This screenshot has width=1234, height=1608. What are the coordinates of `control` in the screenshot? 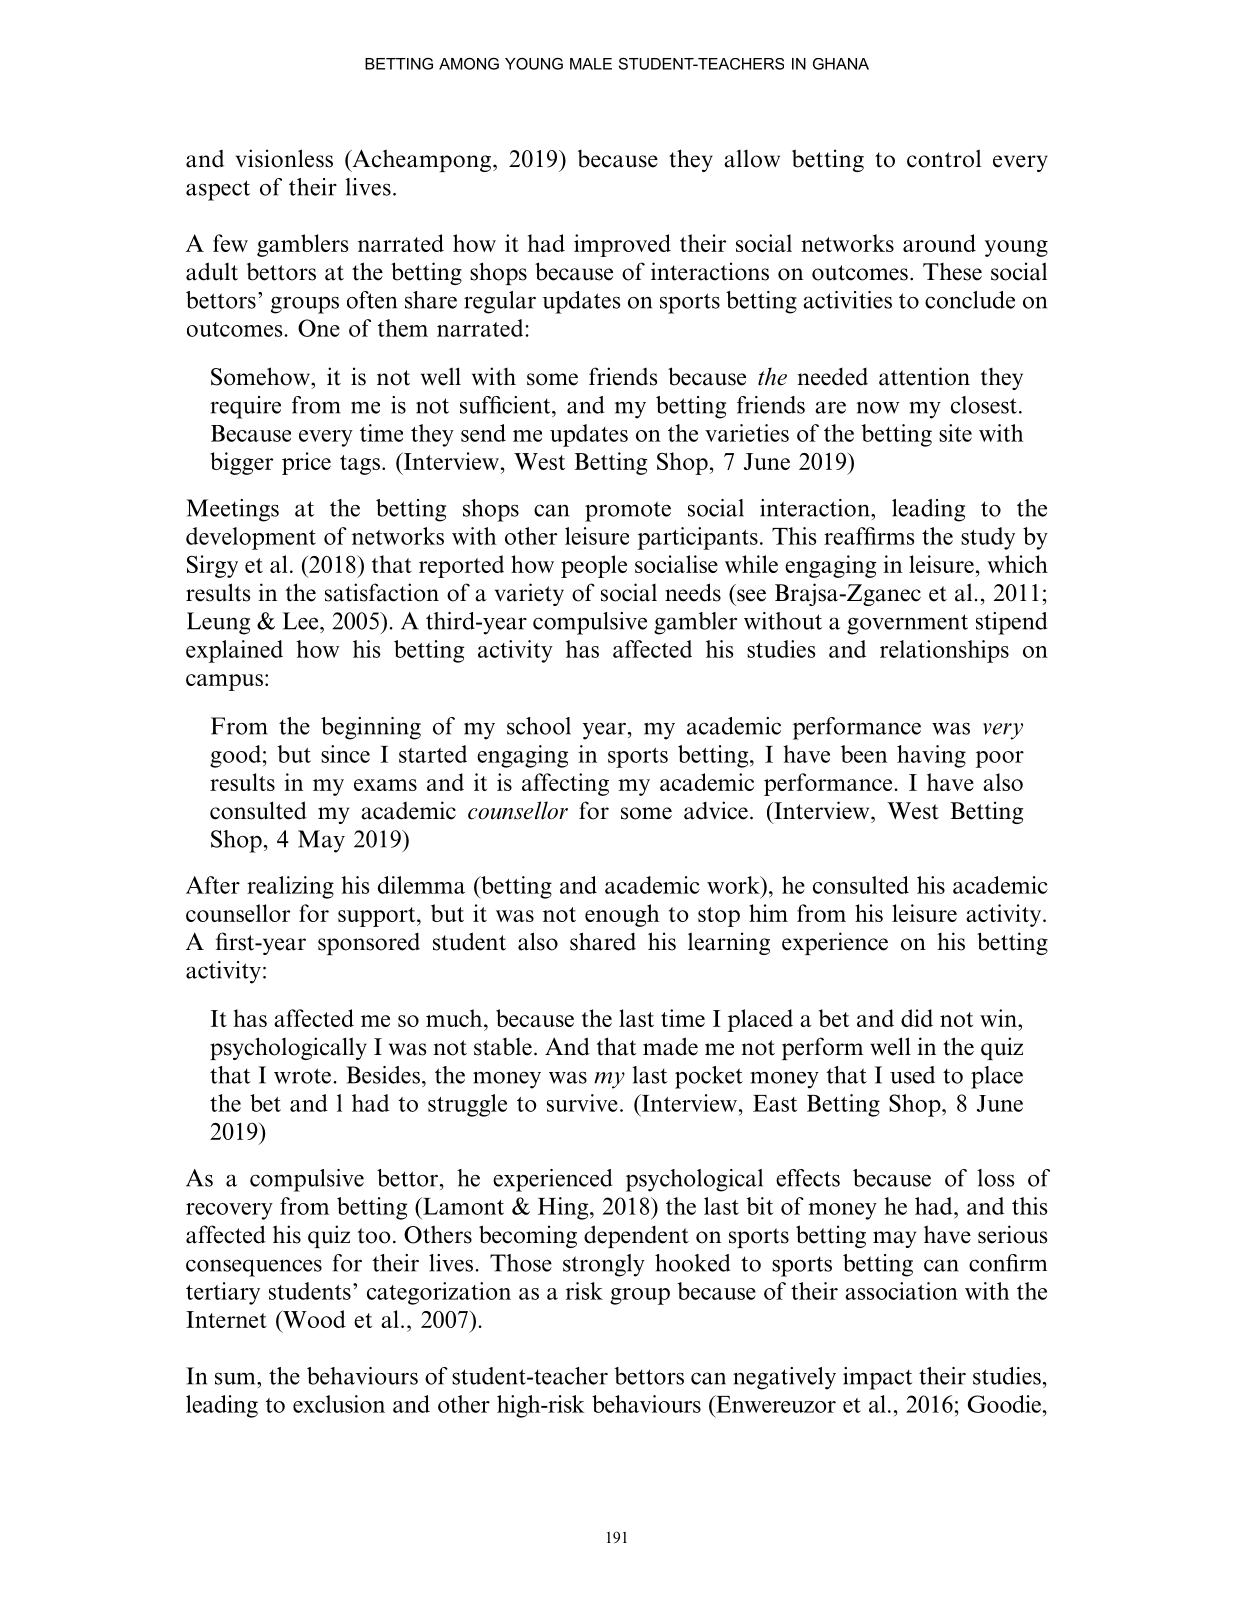 It's located at (944, 158).
